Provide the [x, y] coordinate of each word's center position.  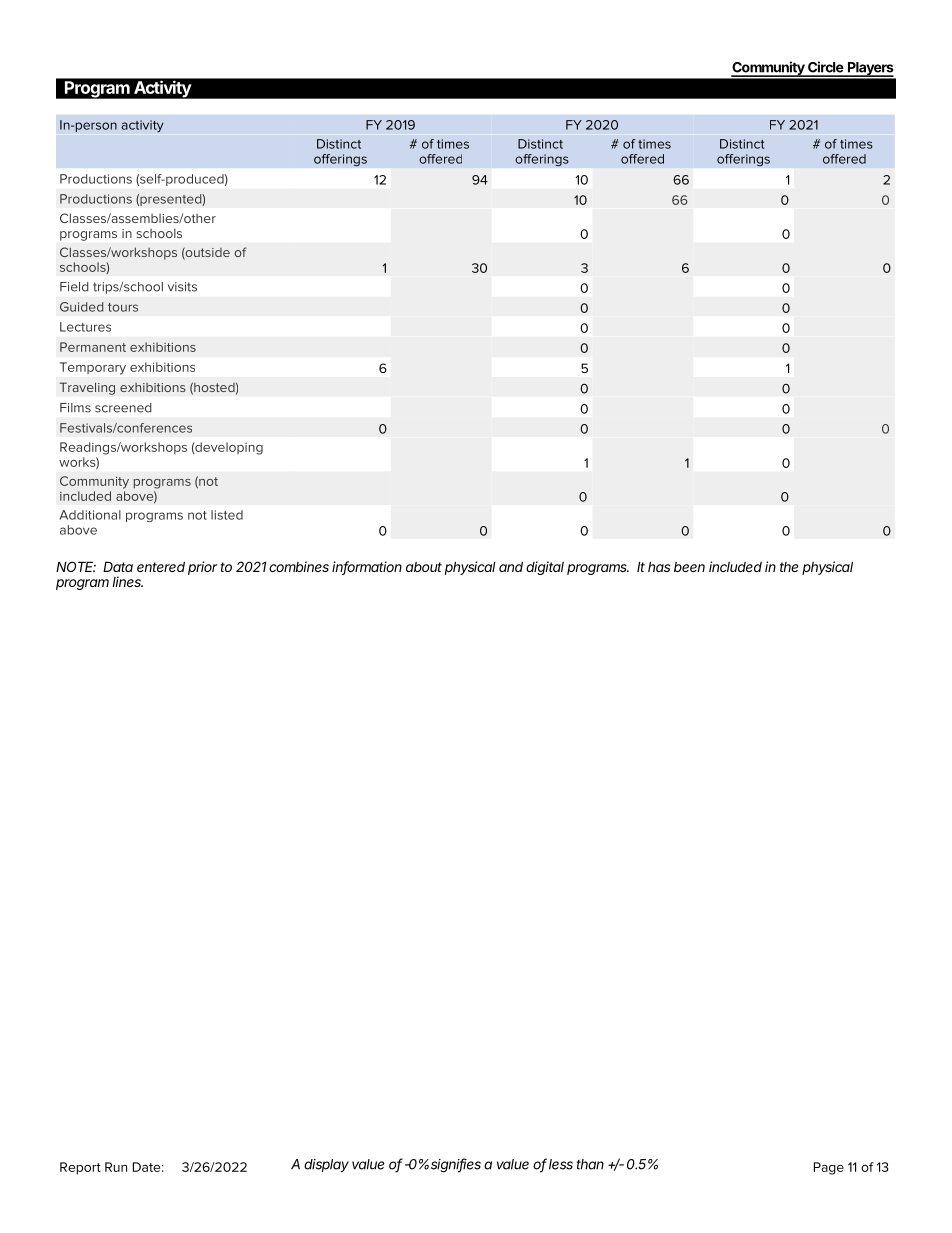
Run [116, 1167]
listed [227, 515]
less [561, 1164]
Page [829, 1168]
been [689, 567]
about [424, 567]
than [590, 1164]
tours [123, 307]
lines [127, 581]
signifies [456, 1165]
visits [182, 287]
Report [80, 1168]
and [511, 566]
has [659, 566]
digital [545, 568]
